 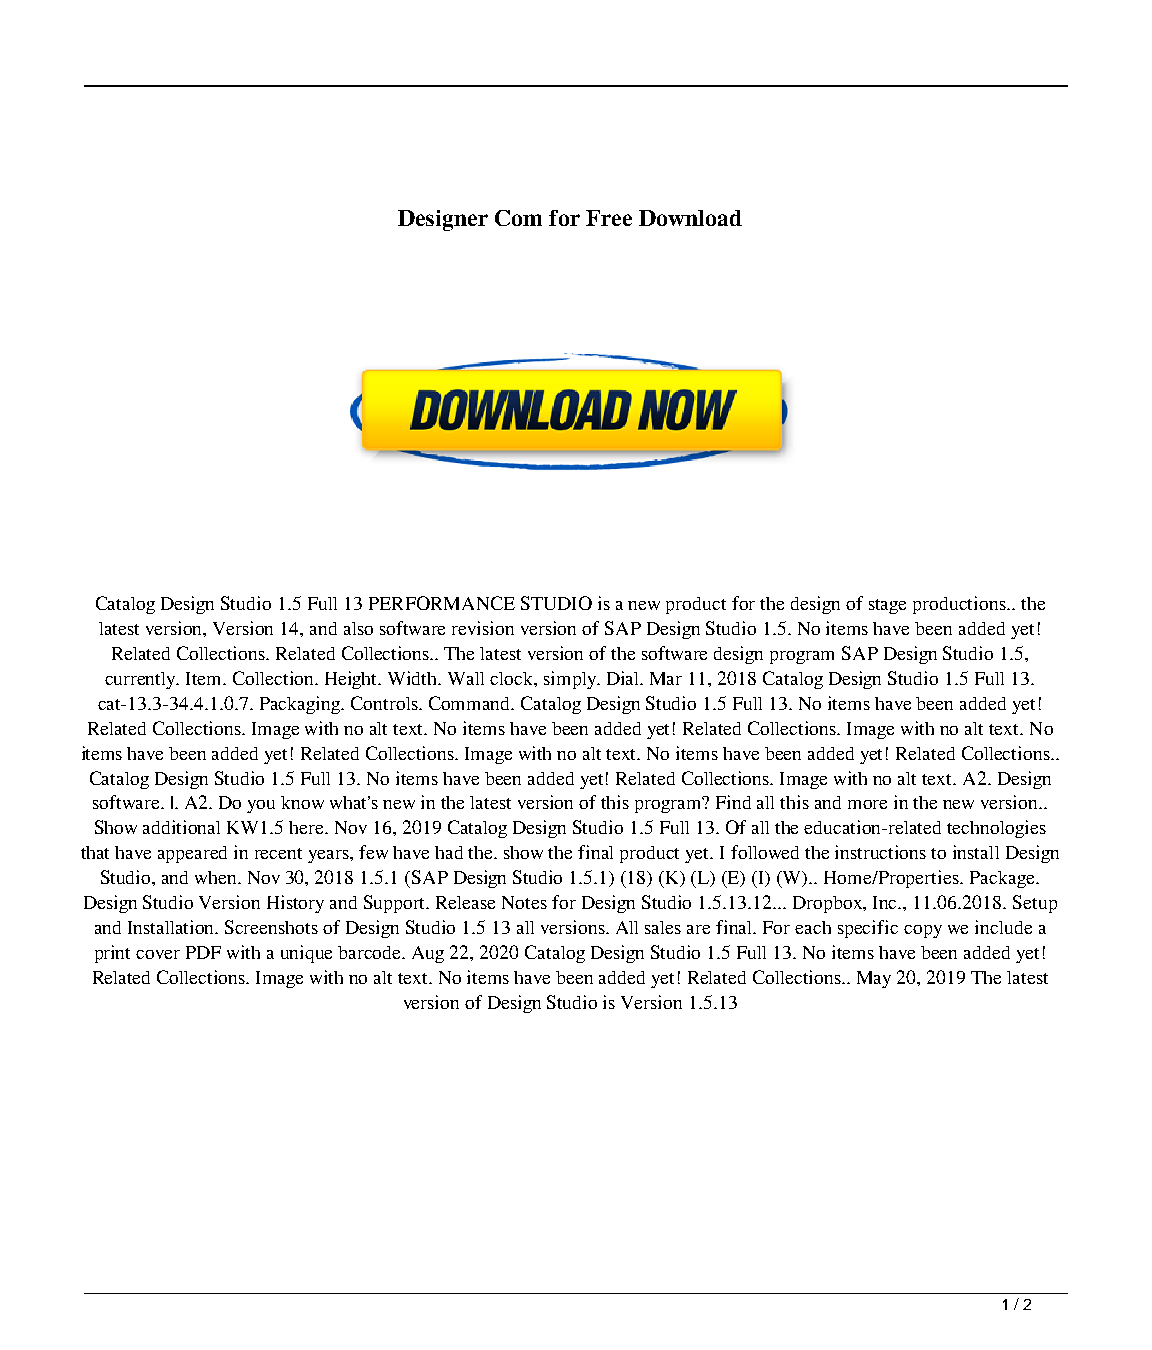 What do you see at coordinates (690, 218) in the screenshot?
I see `Download` at bounding box center [690, 218].
